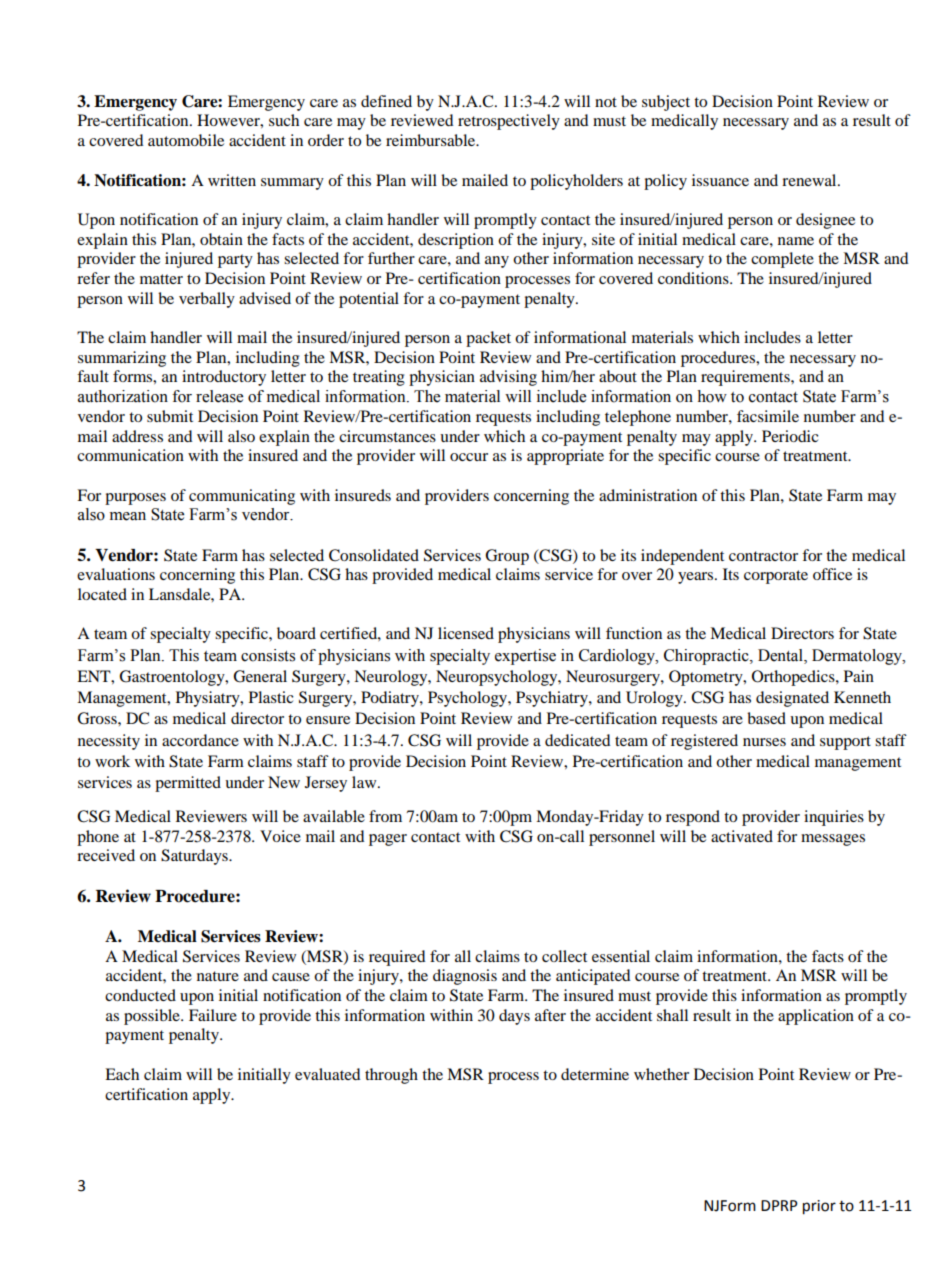 The width and height of the screenshot is (952, 1272). I want to click on nature, so click(218, 976).
